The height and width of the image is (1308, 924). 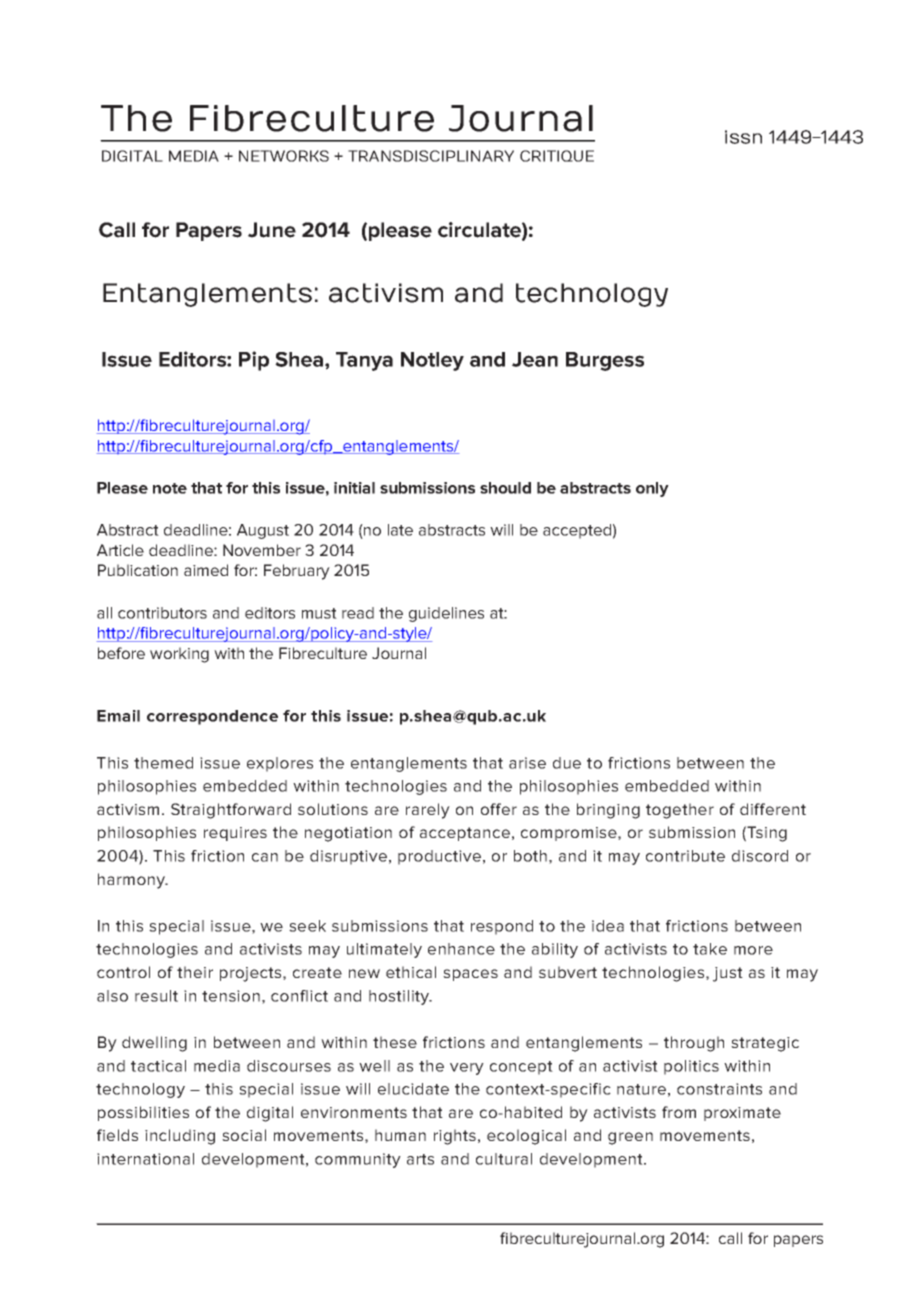 What do you see at coordinates (284, 156) in the image?
I see `NETWORKS` at bounding box center [284, 156].
